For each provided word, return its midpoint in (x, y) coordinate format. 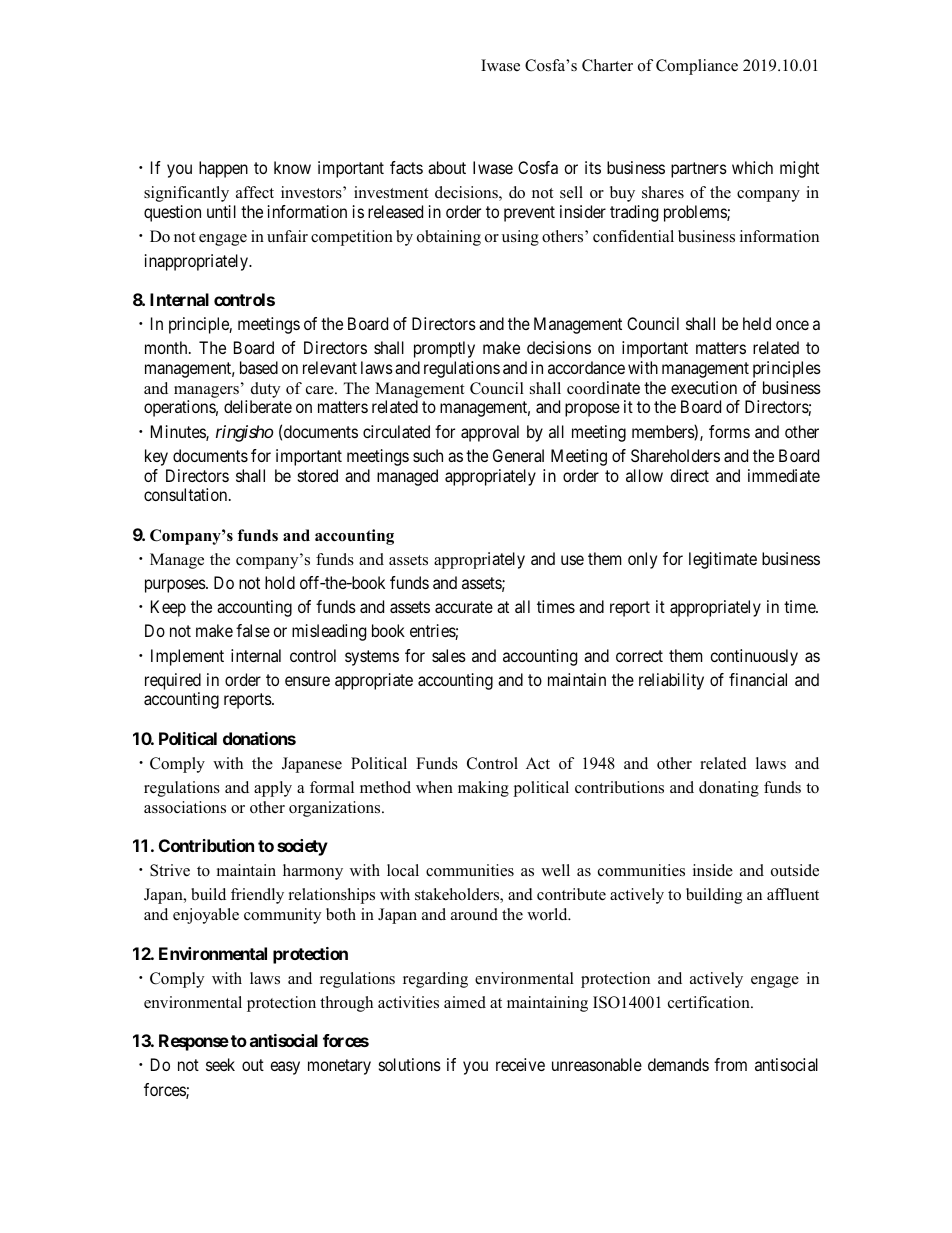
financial (758, 679)
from (730, 1064)
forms (729, 431)
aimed (465, 1002)
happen (223, 169)
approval (490, 433)
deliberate (258, 406)
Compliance (697, 67)
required (173, 681)
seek (220, 1064)
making (483, 789)
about (447, 167)
